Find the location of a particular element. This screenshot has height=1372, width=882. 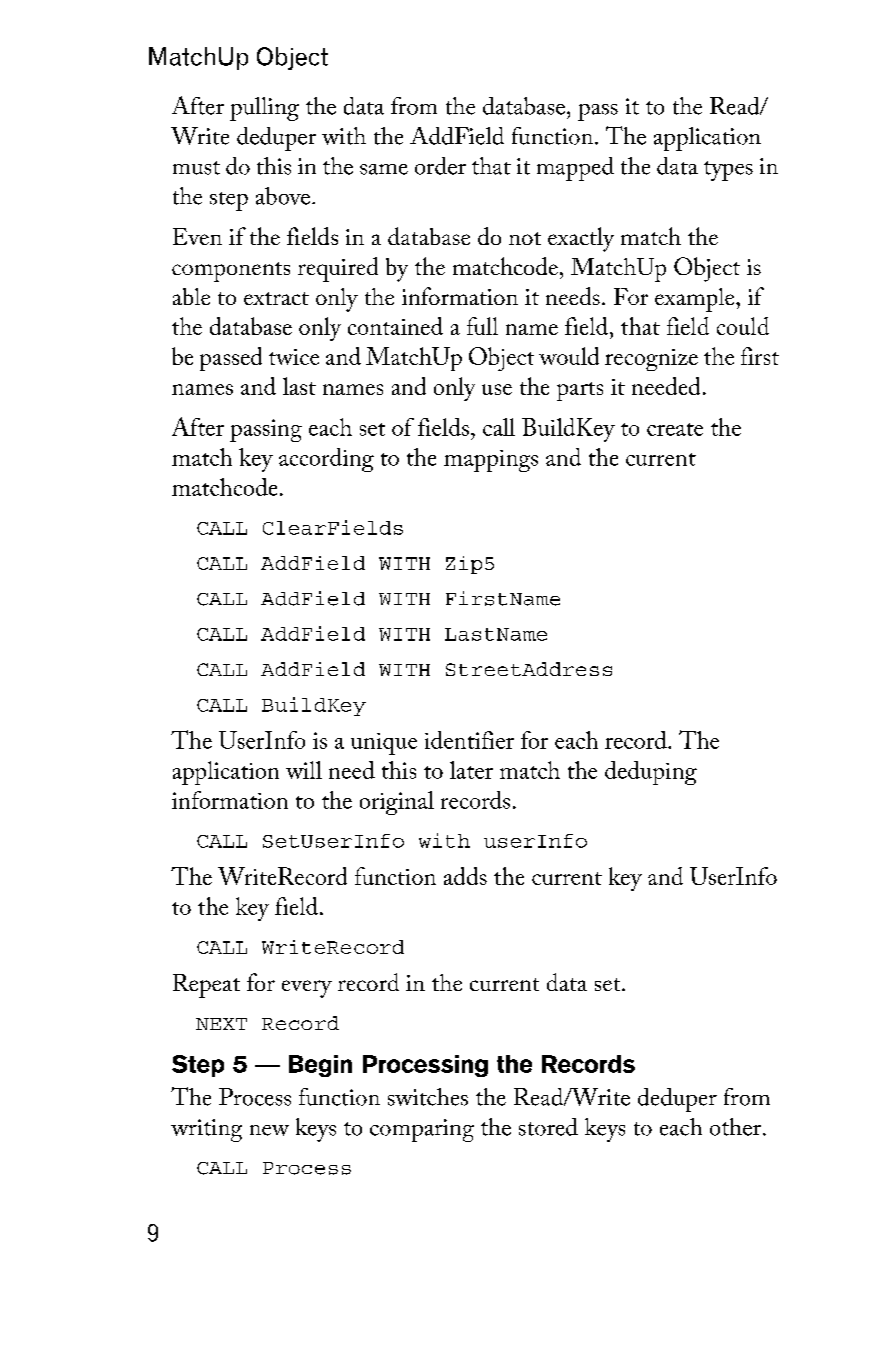

later is located at coordinates (471, 770).
